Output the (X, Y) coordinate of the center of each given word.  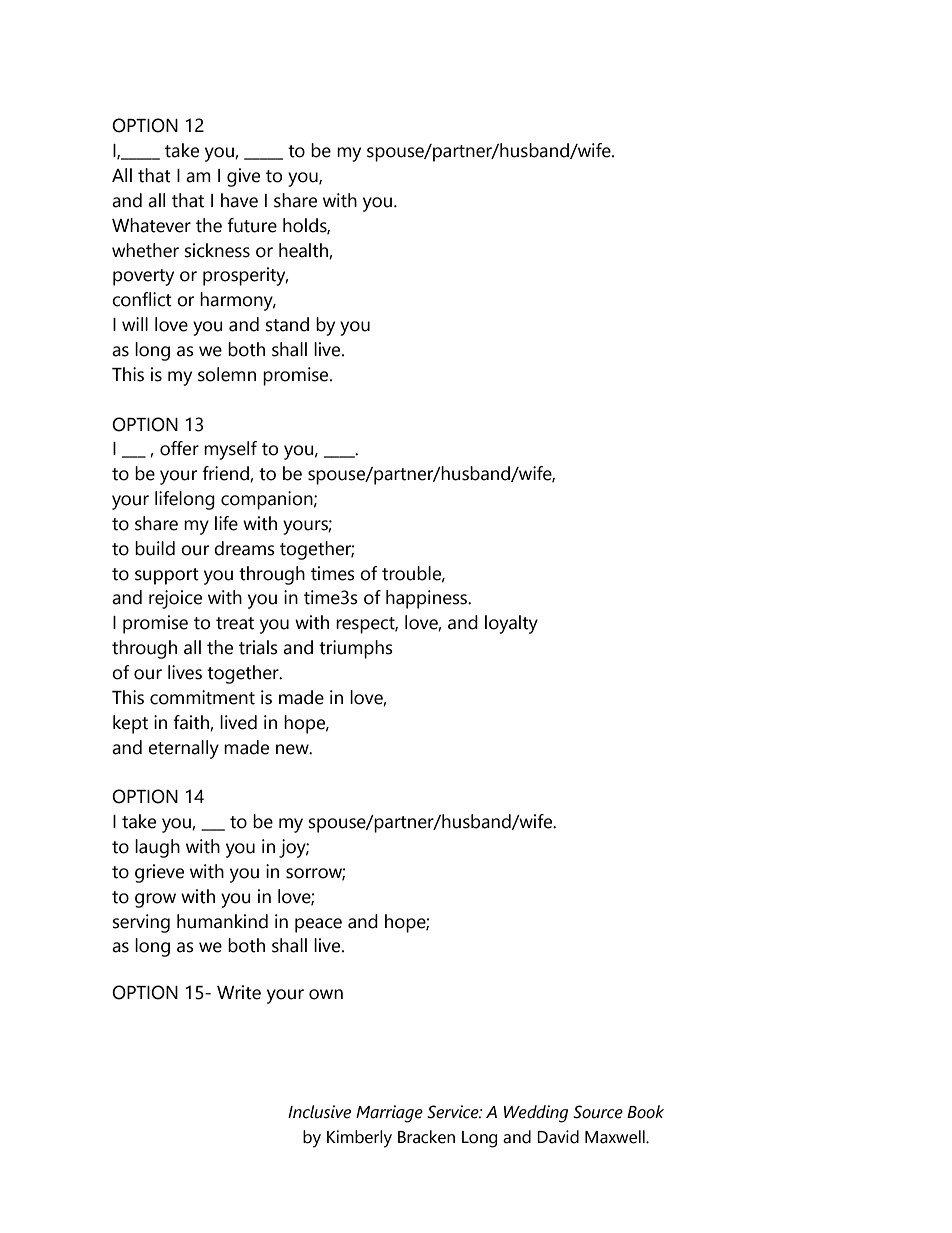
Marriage (389, 1114)
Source (598, 1112)
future (252, 225)
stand (287, 324)
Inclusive (319, 1112)
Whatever (151, 225)
